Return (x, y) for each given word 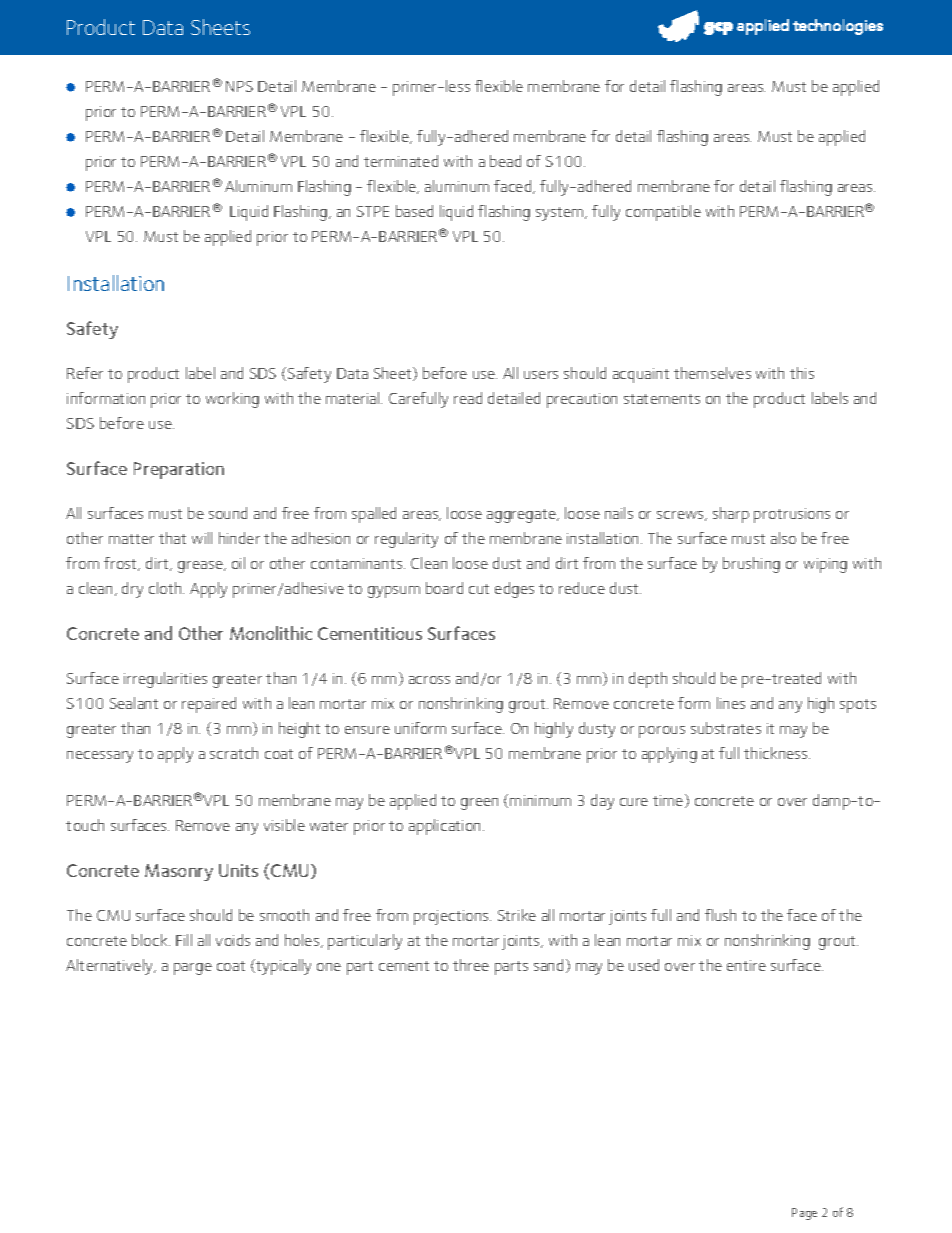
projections (452, 917)
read (468, 398)
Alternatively (111, 967)
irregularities (165, 680)
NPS (239, 86)
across (429, 680)
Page (804, 1214)
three (471, 965)
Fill (184, 940)
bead (505, 161)
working (232, 400)
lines (731, 703)
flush (720, 915)
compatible (663, 213)
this (802, 373)
